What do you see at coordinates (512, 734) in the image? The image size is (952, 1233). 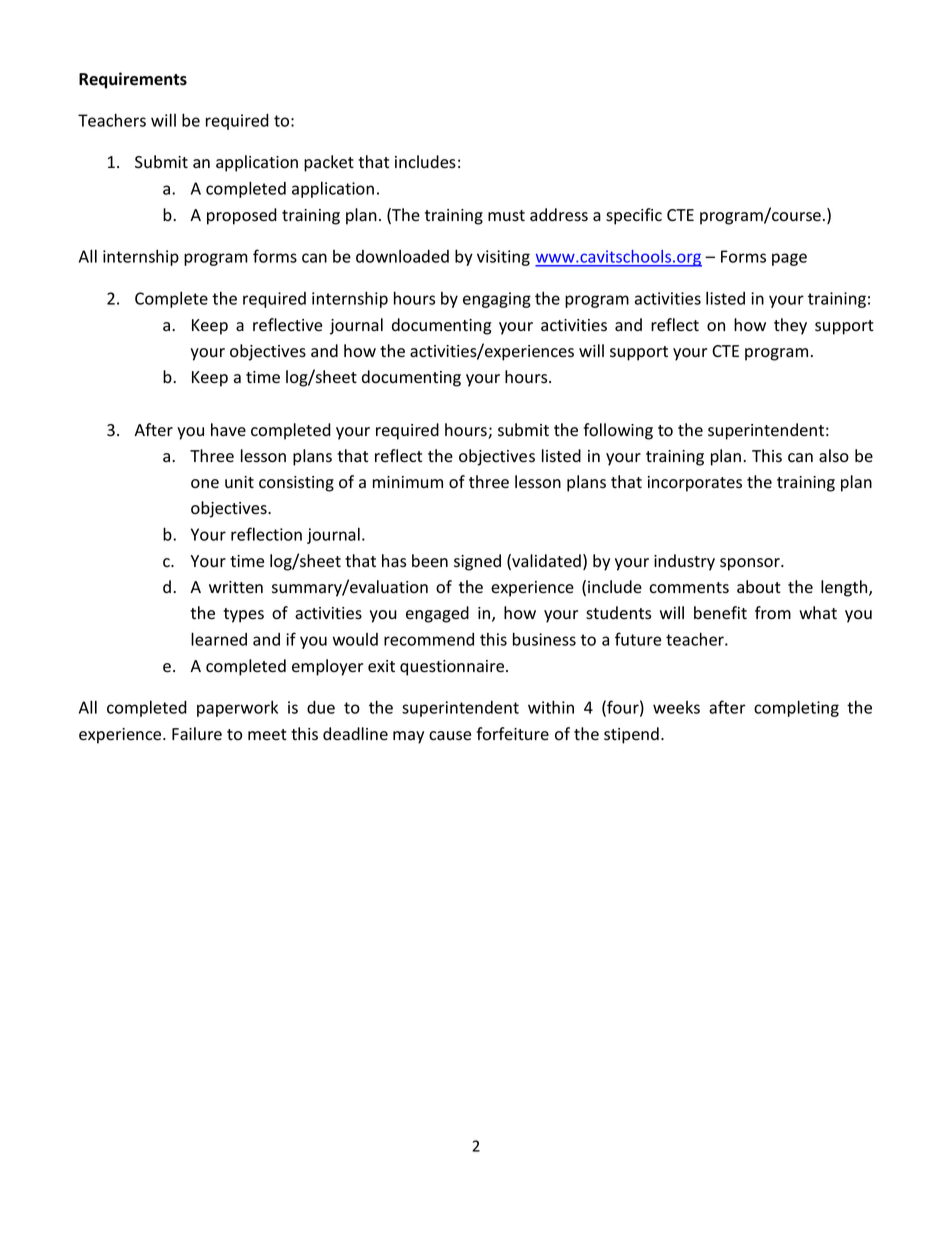 I see `forfeiture` at bounding box center [512, 734].
